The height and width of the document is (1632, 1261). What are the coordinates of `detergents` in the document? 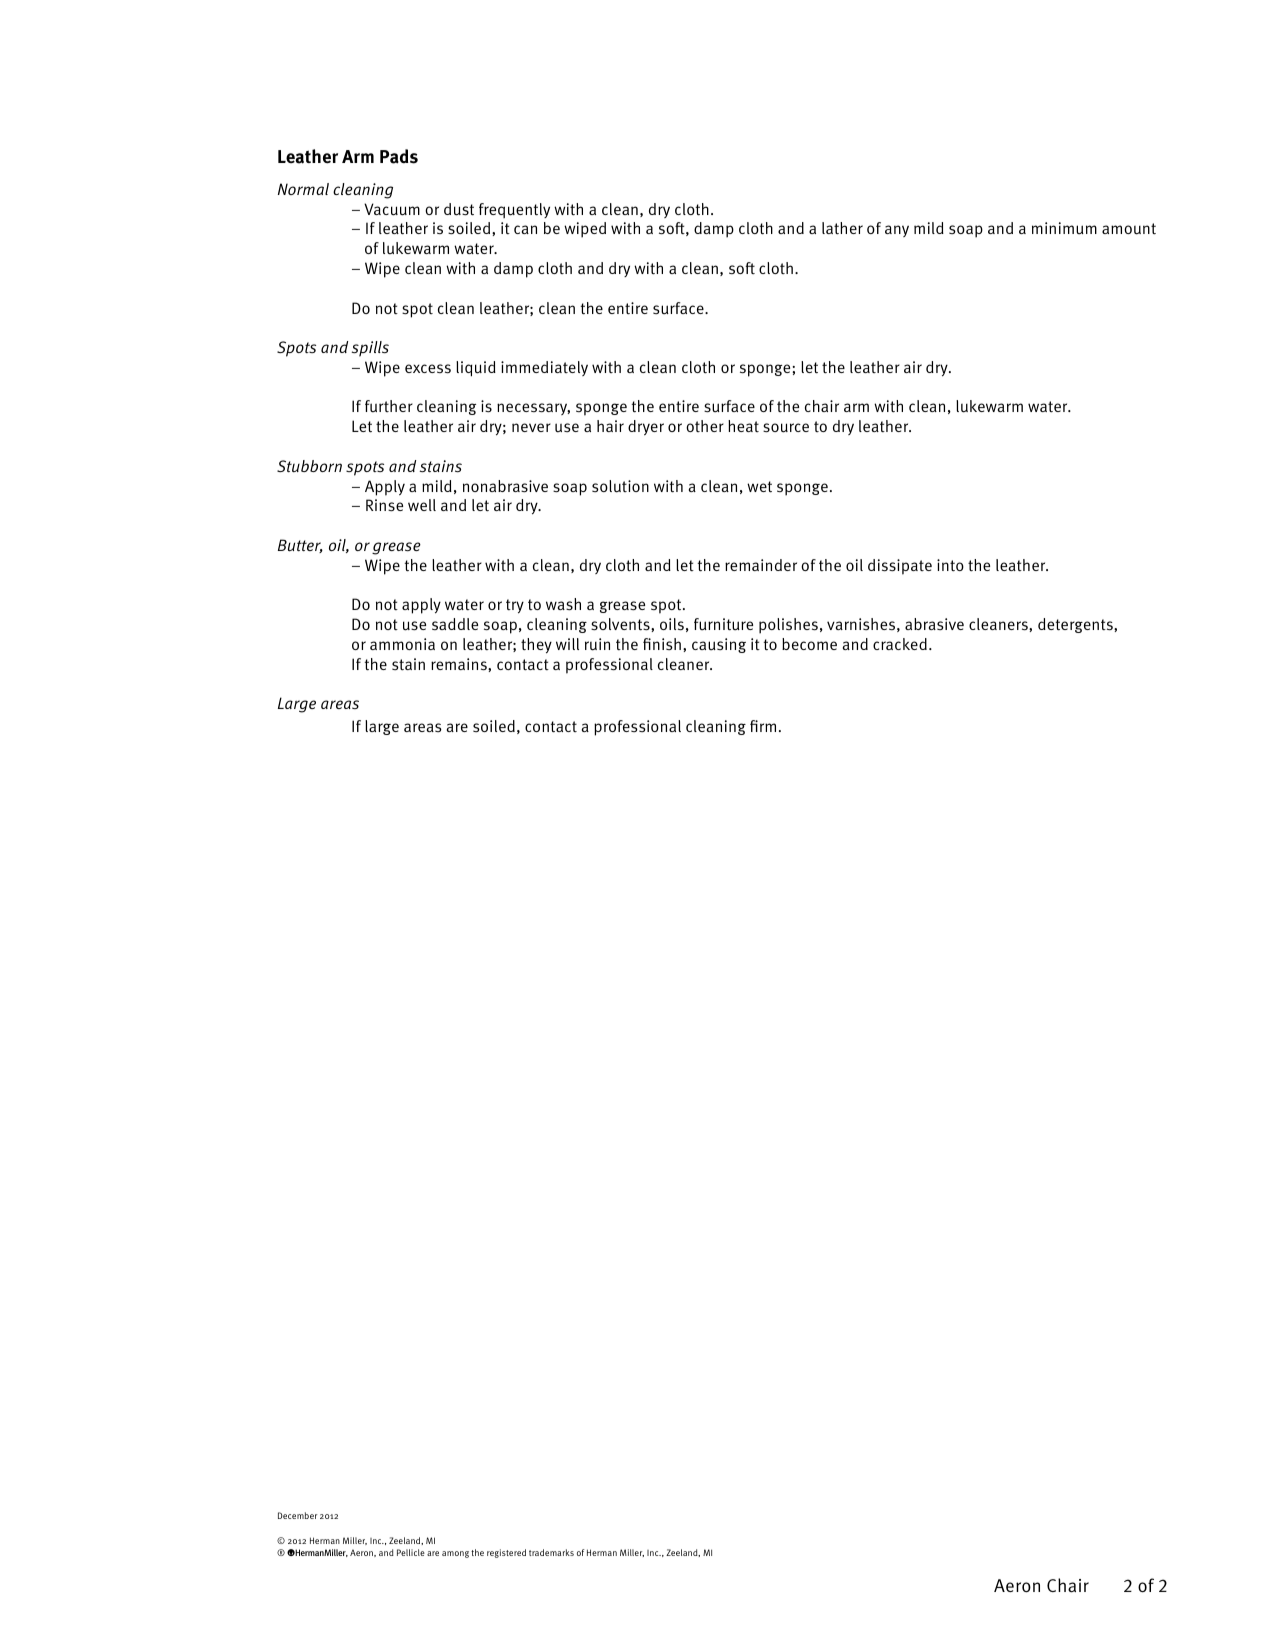 It's located at (1076, 625).
